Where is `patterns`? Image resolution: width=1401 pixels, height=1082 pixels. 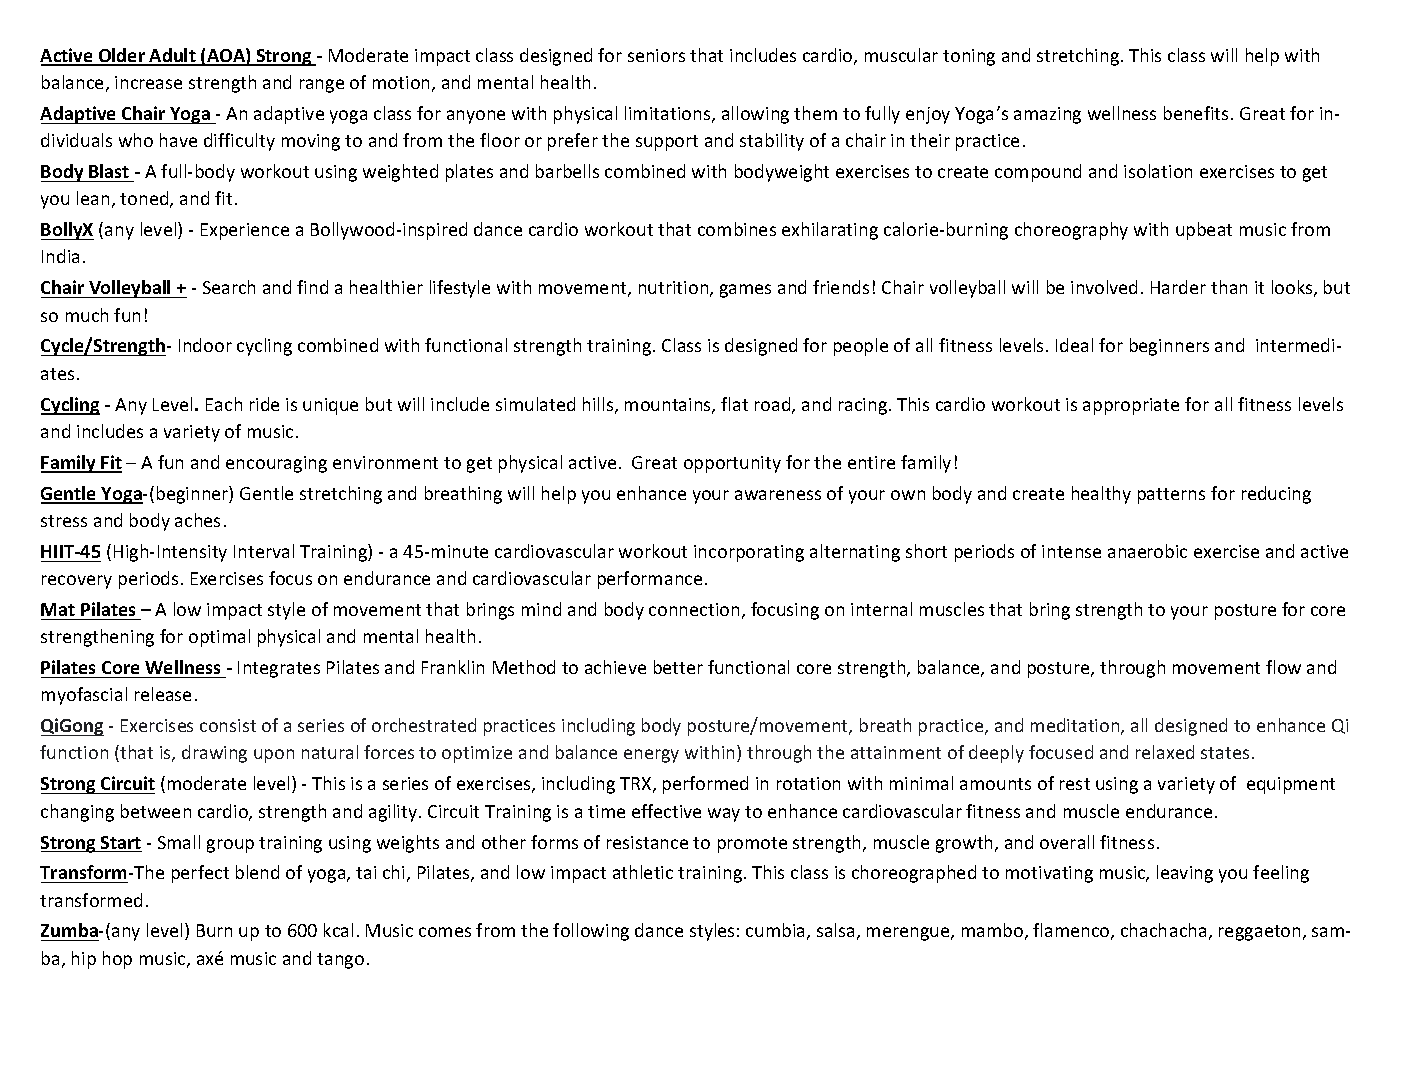 patterns is located at coordinates (1171, 496).
